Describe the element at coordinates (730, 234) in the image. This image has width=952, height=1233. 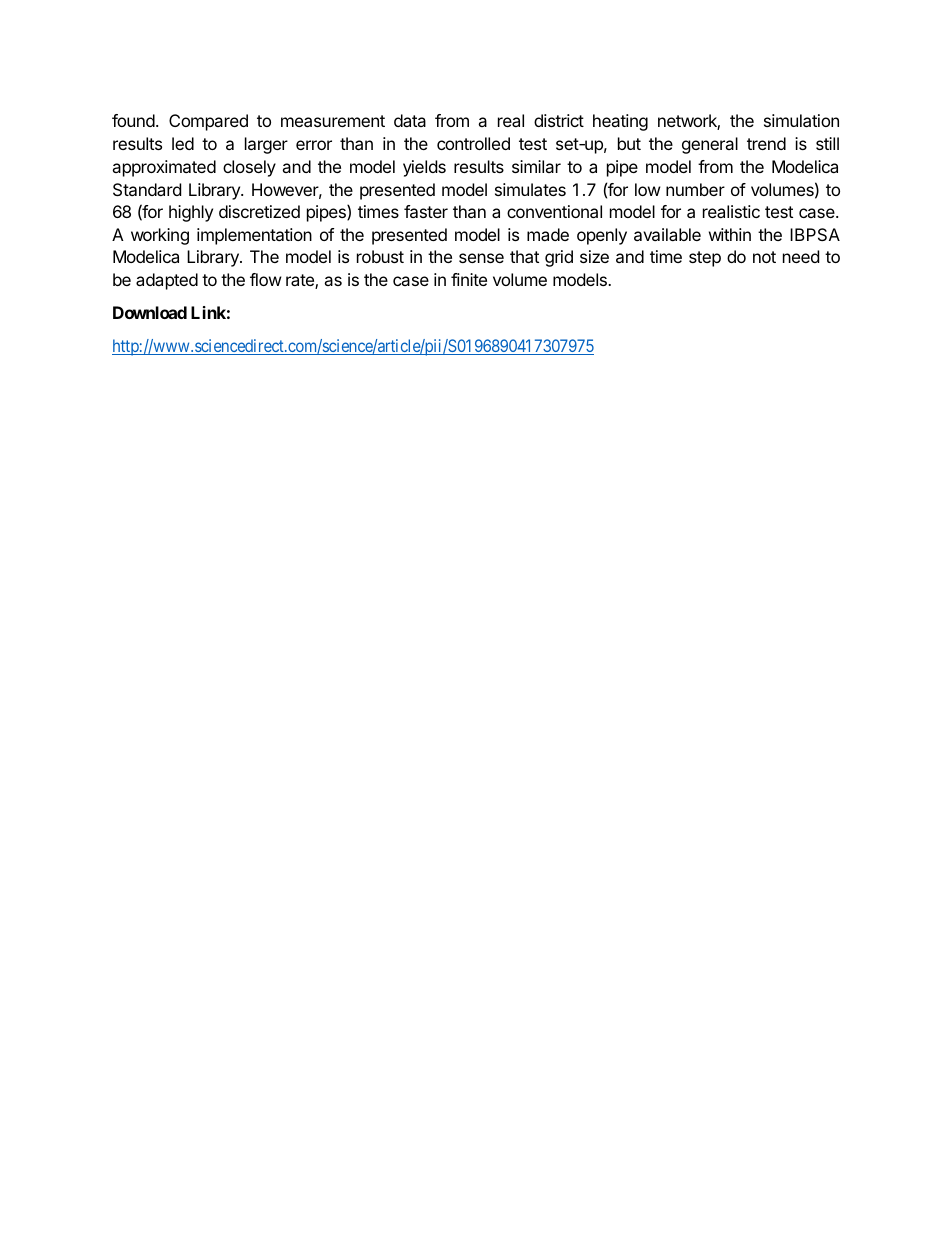
I see `within` at that location.
